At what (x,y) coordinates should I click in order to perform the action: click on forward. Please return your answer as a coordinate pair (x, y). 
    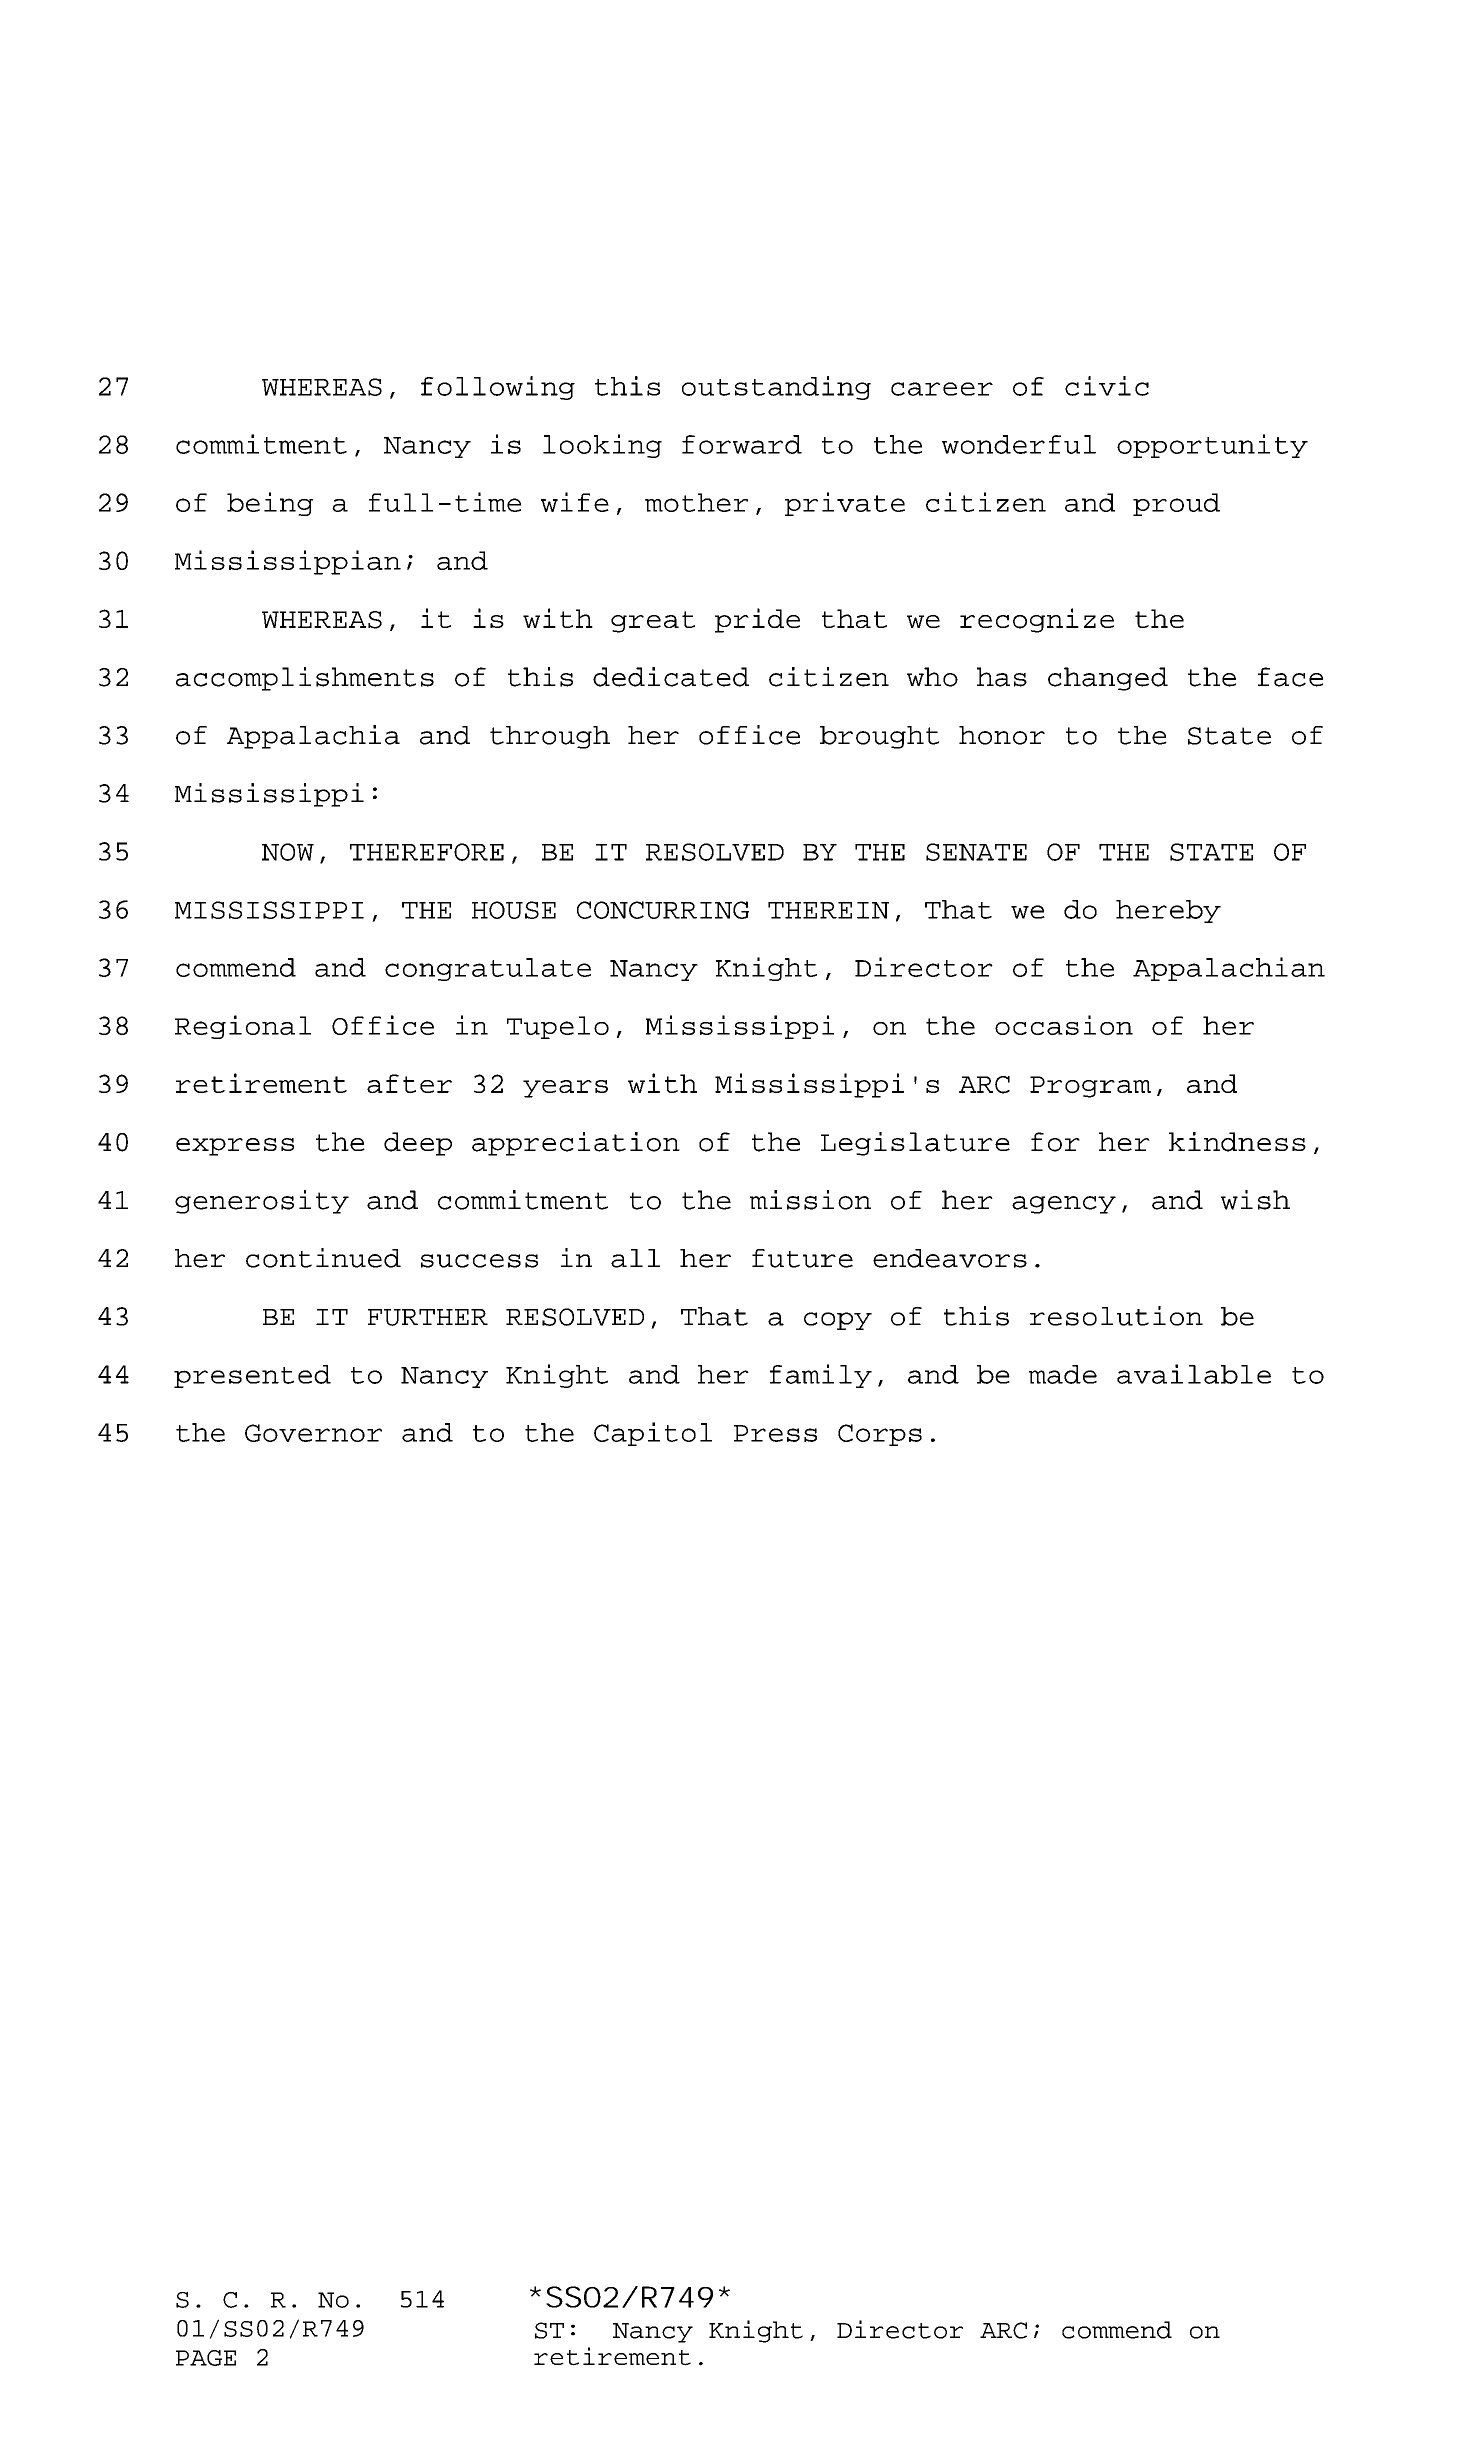
    Looking at the image, I should click on (742, 444).
